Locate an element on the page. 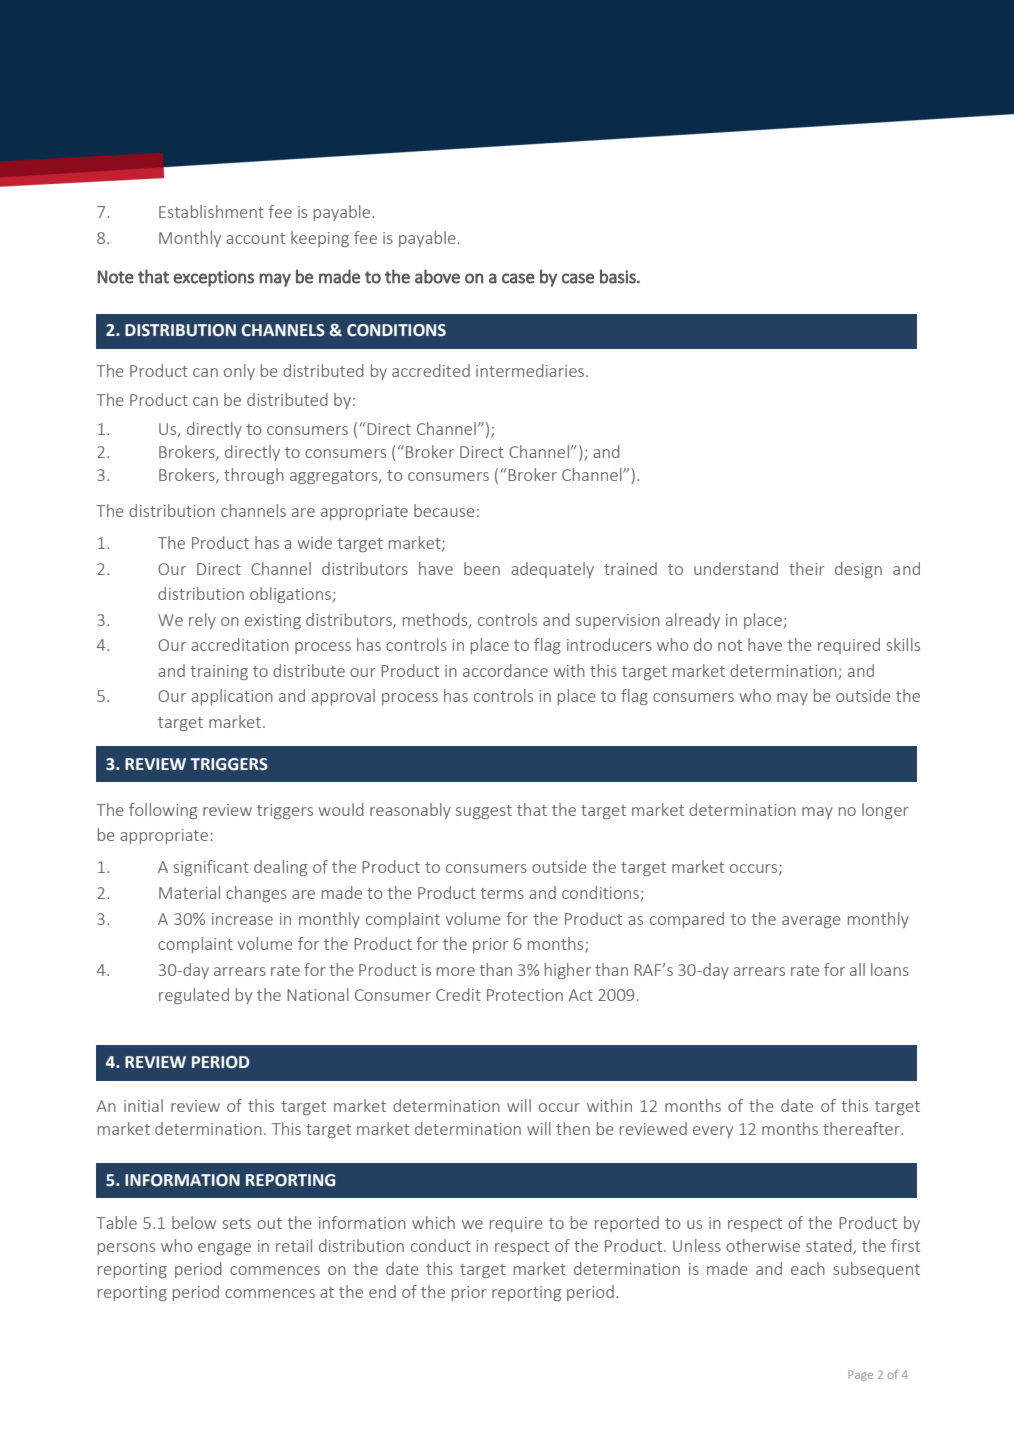 Image resolution: width=1014 pixels, height=1436 pixels. thereafter is located at coordinates (862, 1128).
